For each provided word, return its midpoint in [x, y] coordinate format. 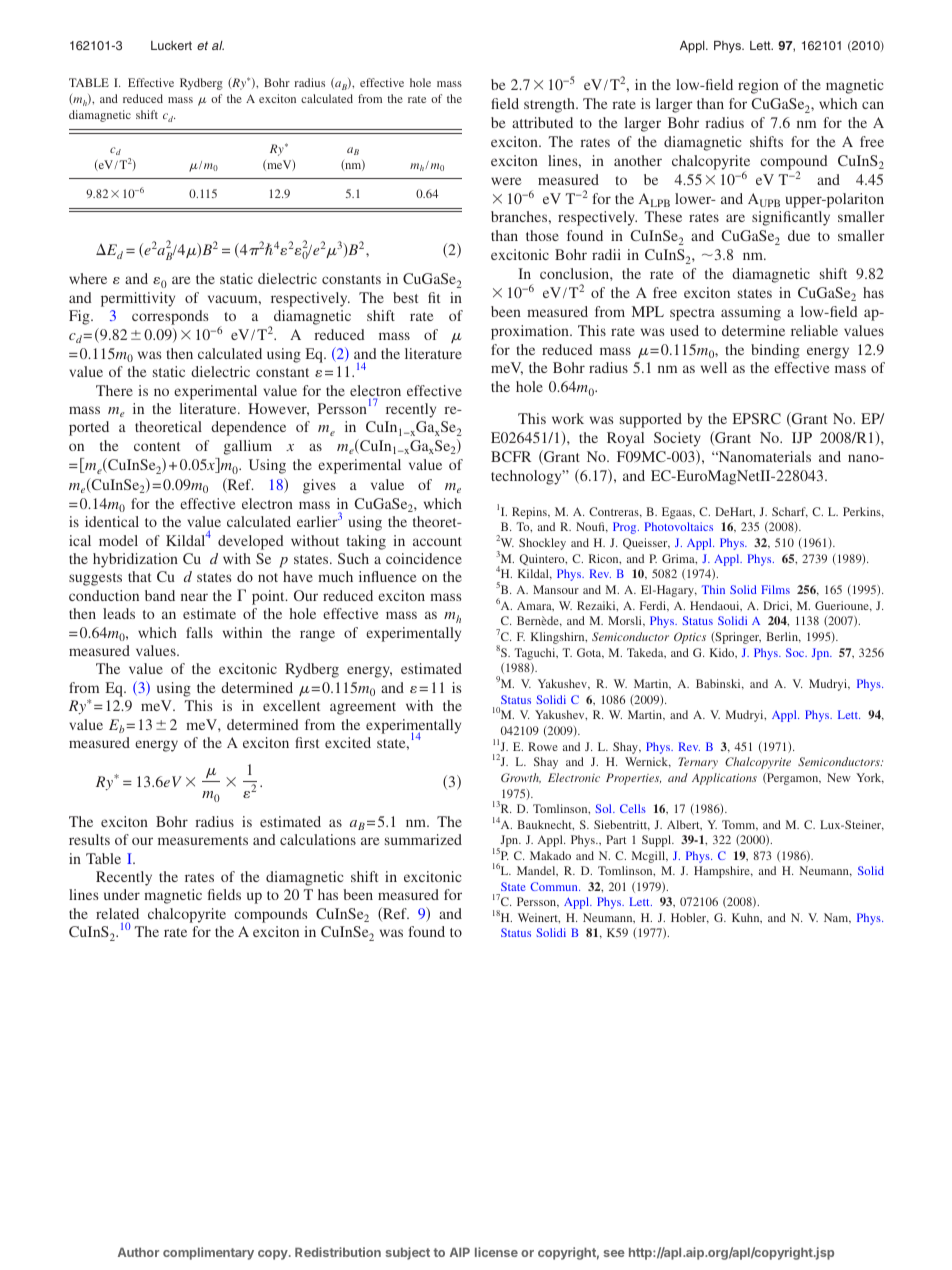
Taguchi [536, 654]
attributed [542, 122]
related [117, 913]
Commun [555, 886]
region [758, 86]
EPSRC [757, 418]
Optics [690, 638]
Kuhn [747, 918]
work [568, 418]
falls [199, 632]
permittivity [138, 299]
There [114, 390]
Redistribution [338, 1252]
